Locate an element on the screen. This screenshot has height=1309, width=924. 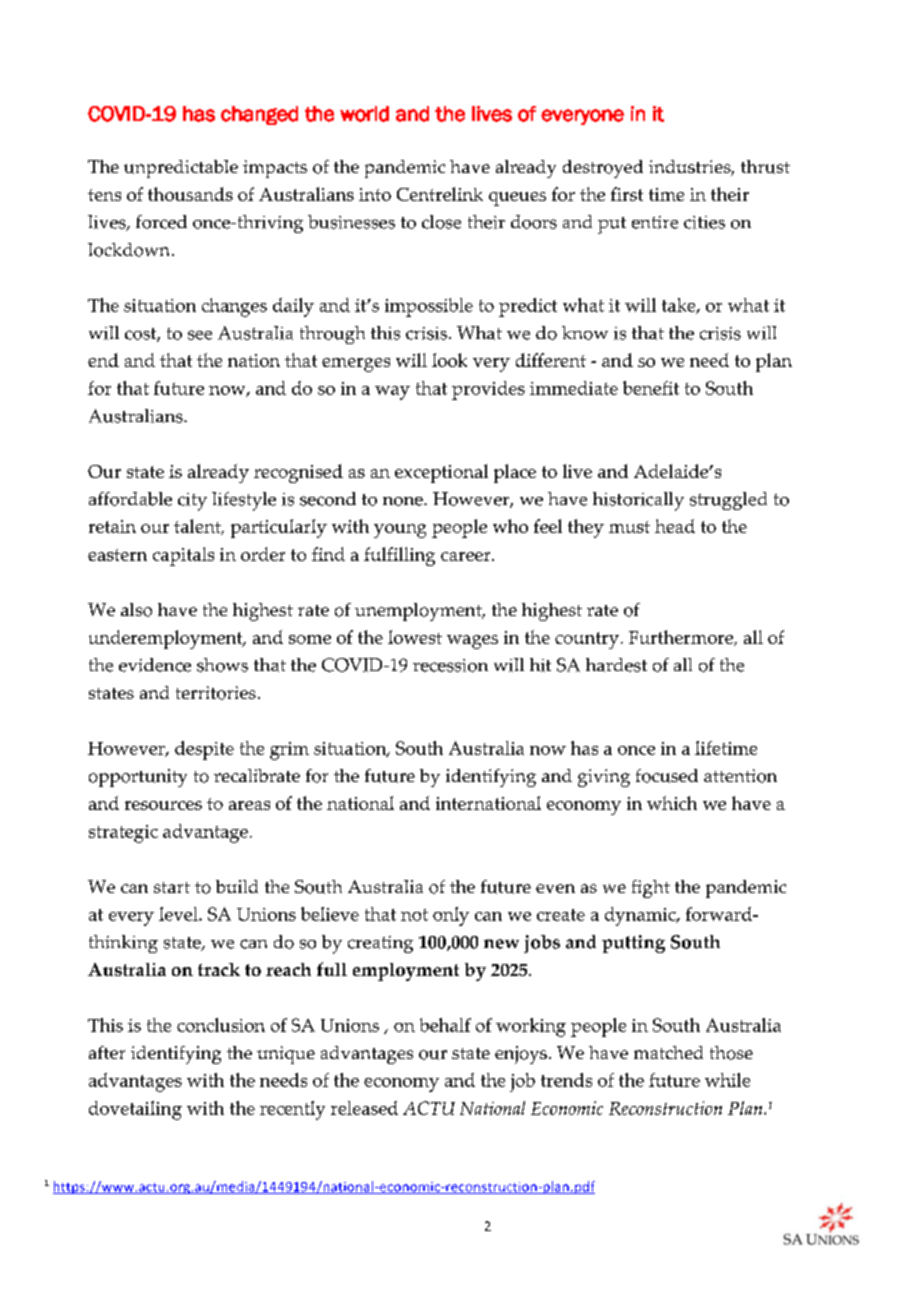
struggled is located at coordinates (728, 501).
